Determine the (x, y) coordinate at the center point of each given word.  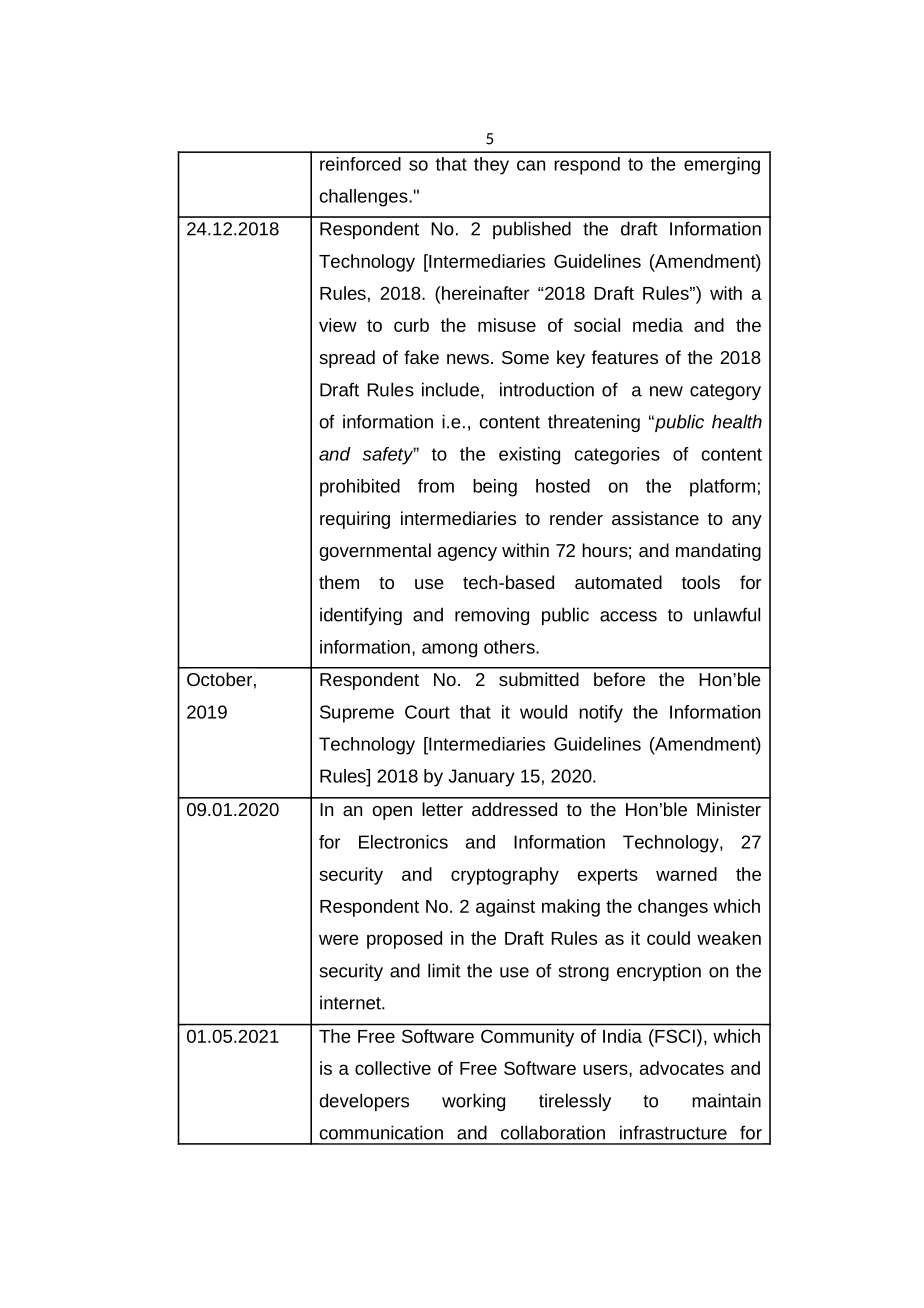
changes (673, 908)
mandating (718, 552)
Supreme (357, 714)
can (531, 165)
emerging (722, 166)
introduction (547, 389)
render (576, 518)
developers (364, 1102)
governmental (375, 552)
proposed (404, 940)
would (543, 712)
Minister (729, 809)
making (571, 908)
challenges (365, 198)
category (725, 392)
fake (421, 357)
